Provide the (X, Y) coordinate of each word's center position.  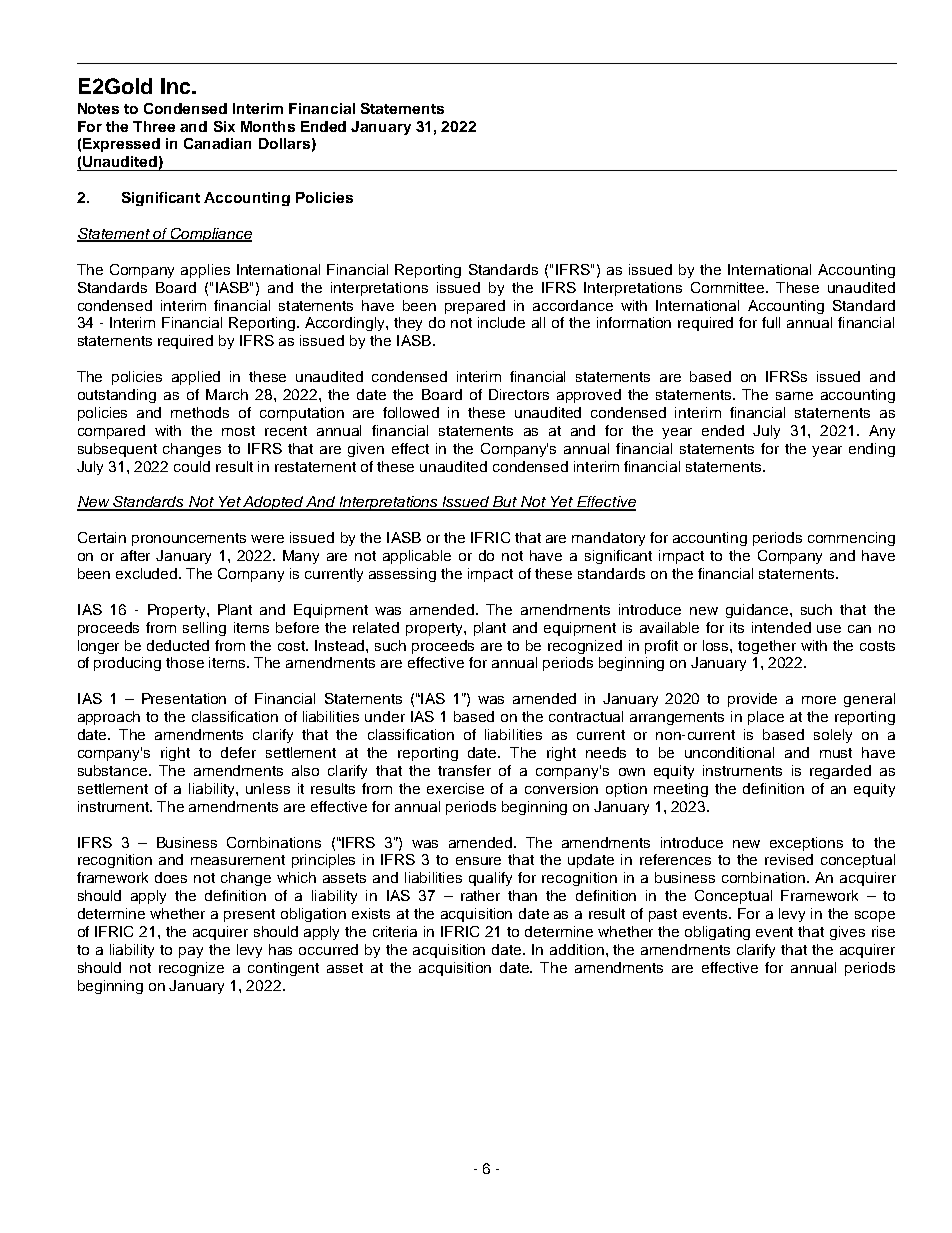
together (767, 647)
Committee (729, 287)
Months (268, 126)
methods (200, 412)
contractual (586, 716)
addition (577, 949)
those (185, 662)
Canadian (217, 143)
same (794, 396)
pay (191, 952)
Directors (519, 394)
